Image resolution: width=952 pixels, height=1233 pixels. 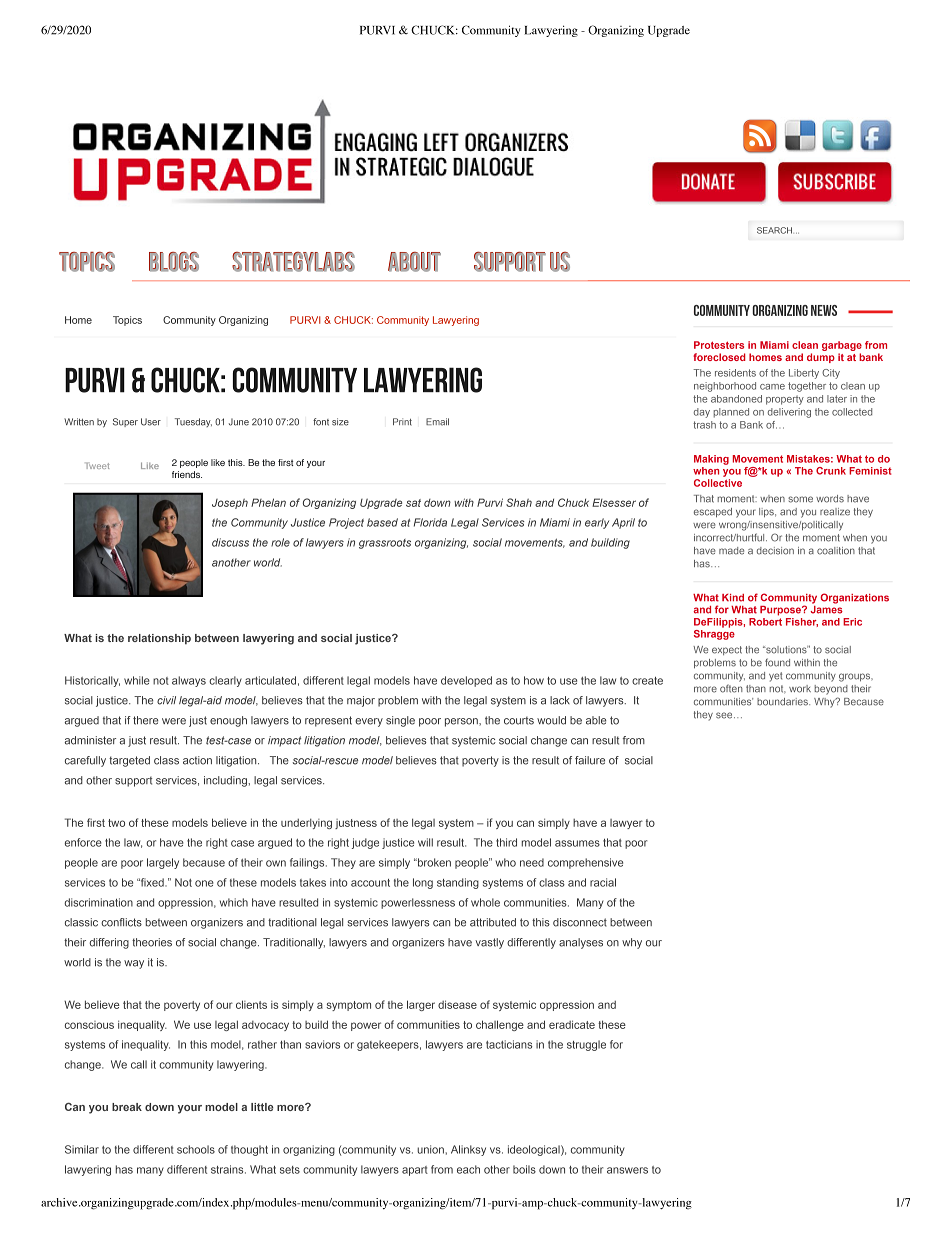 I want to click on boundaries, so click(x=783, y=702).
